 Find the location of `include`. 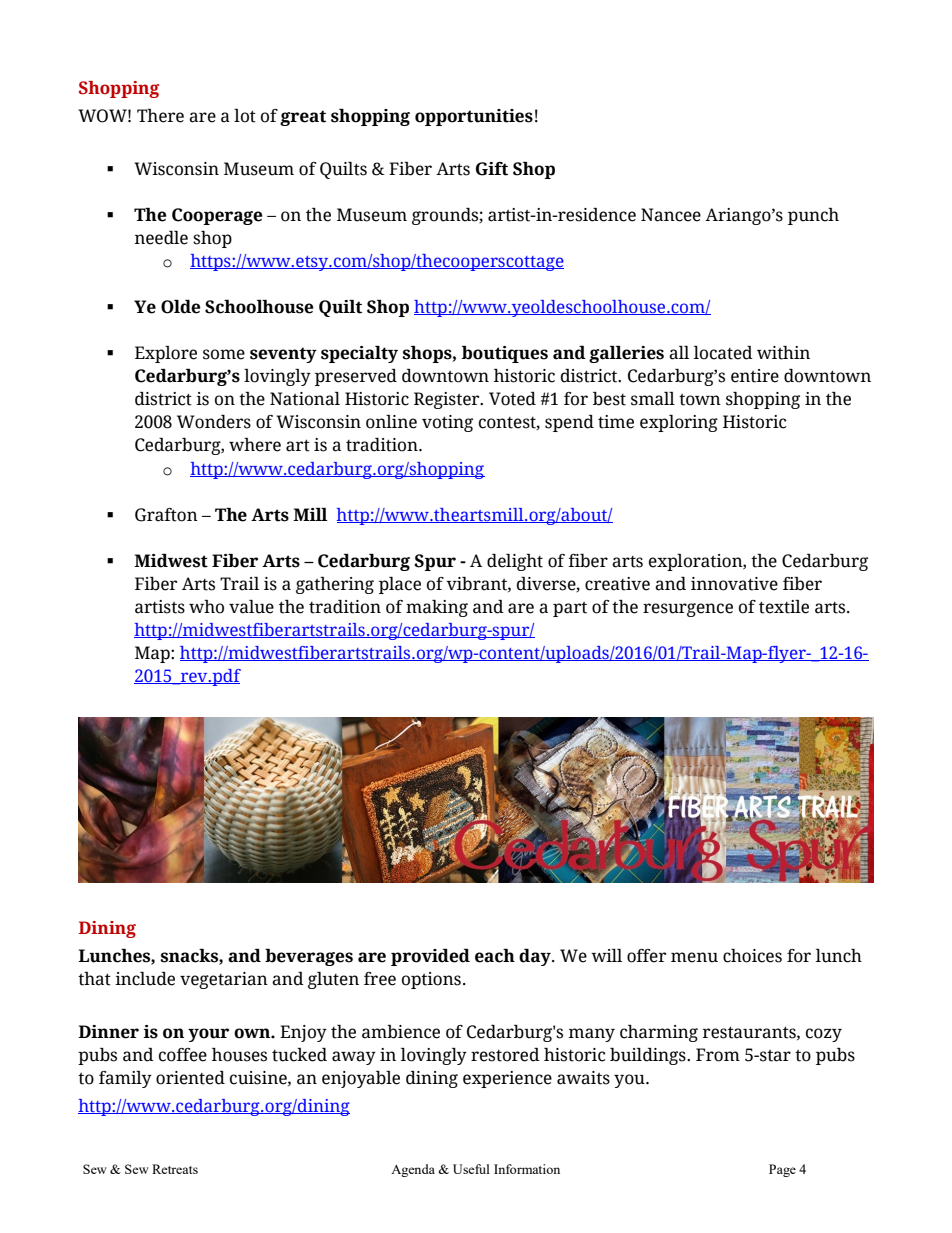

include is located at coordinates (145, 979).
